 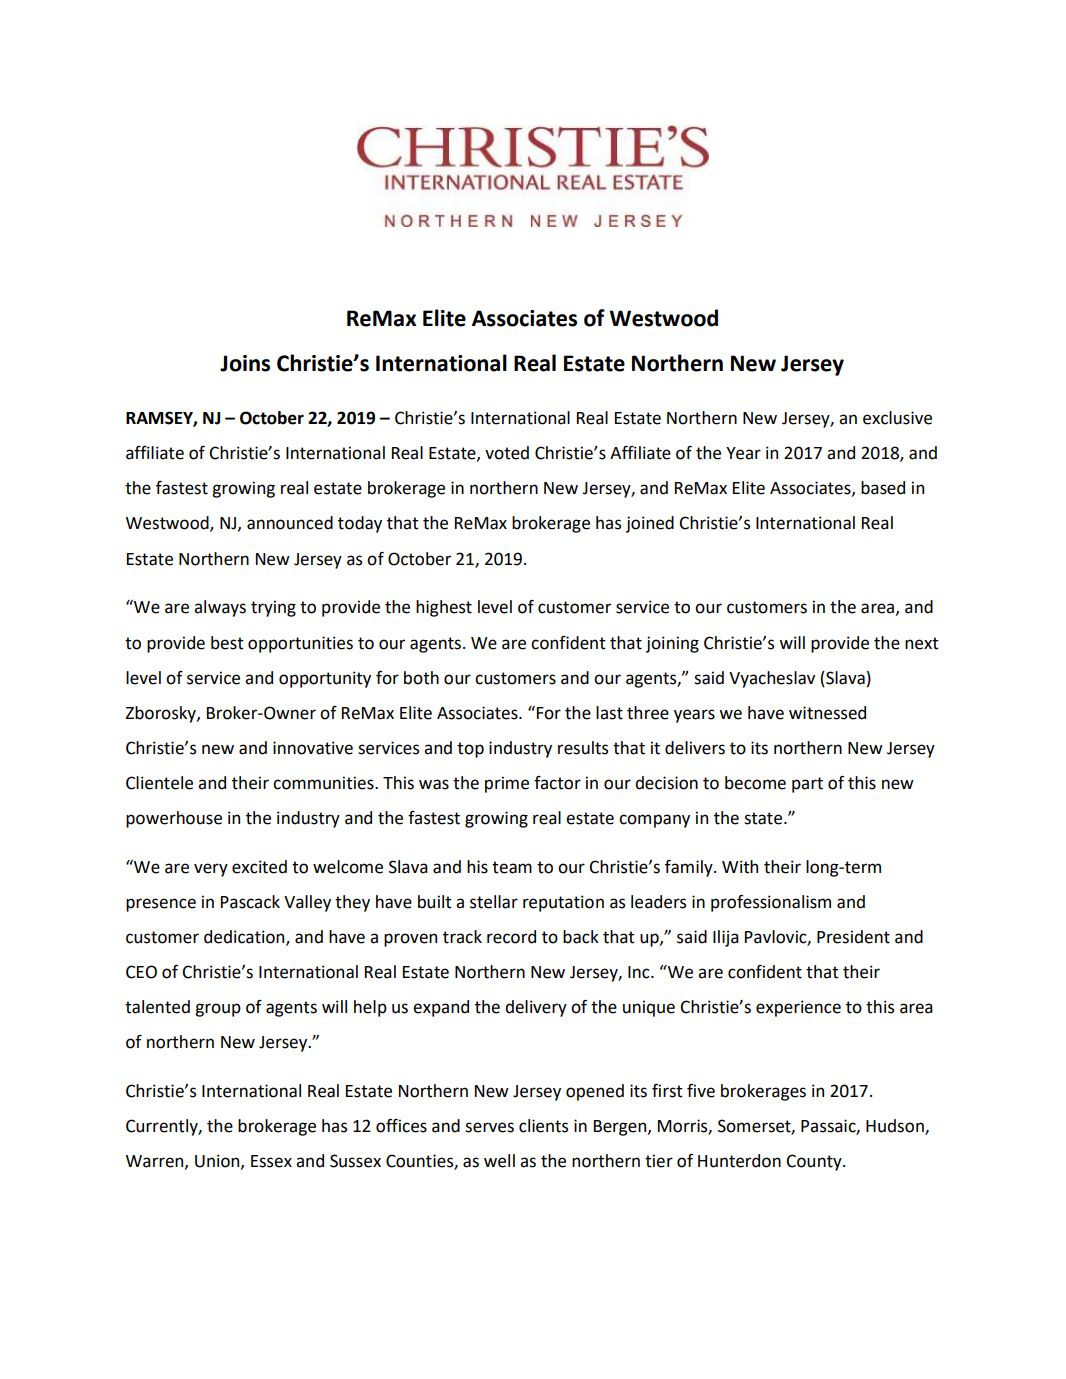 I want to click on record, so click(x=511, y=937).
